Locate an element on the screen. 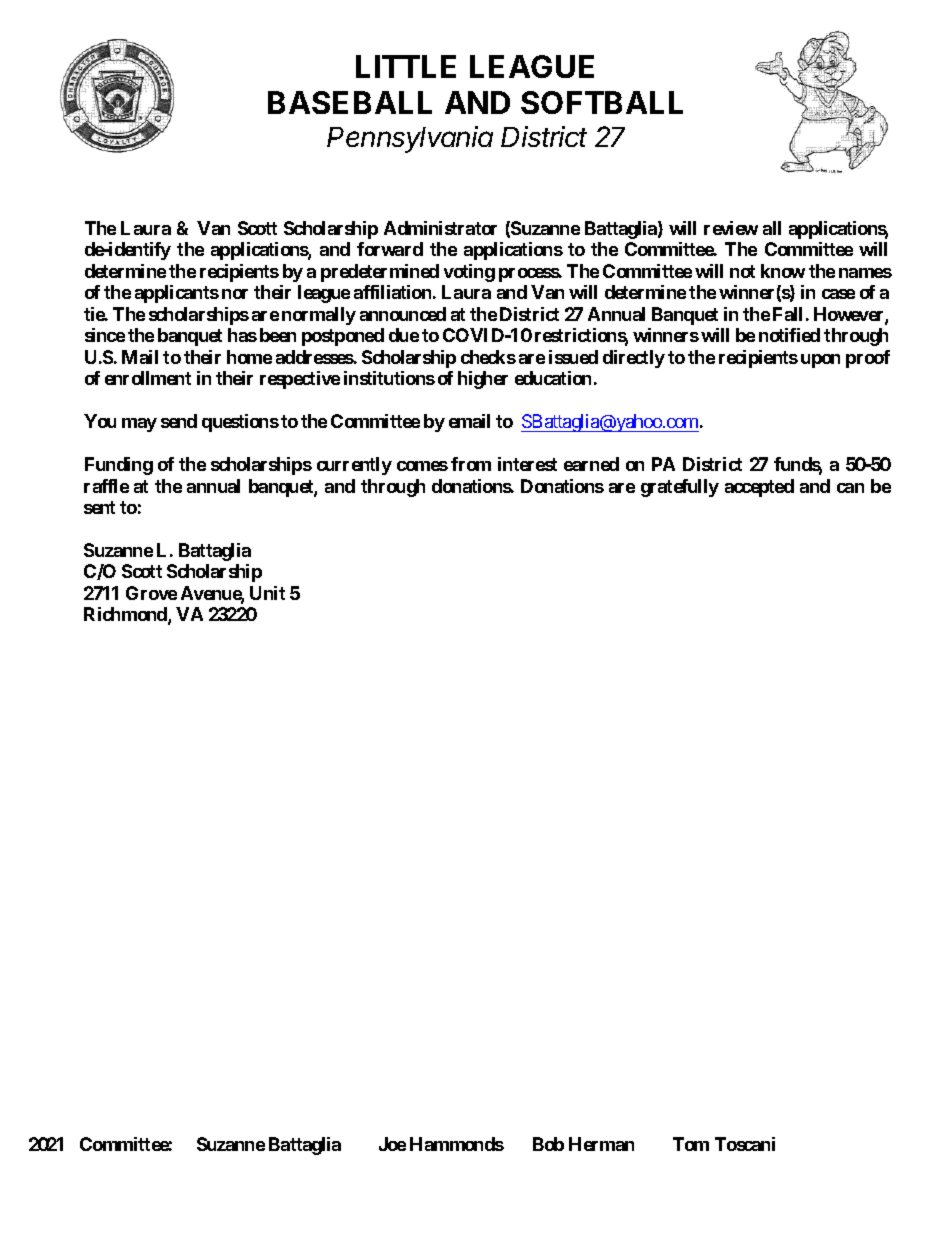 This screenshot has height=1233, width=952. from is located at coordinates (471, 464).
